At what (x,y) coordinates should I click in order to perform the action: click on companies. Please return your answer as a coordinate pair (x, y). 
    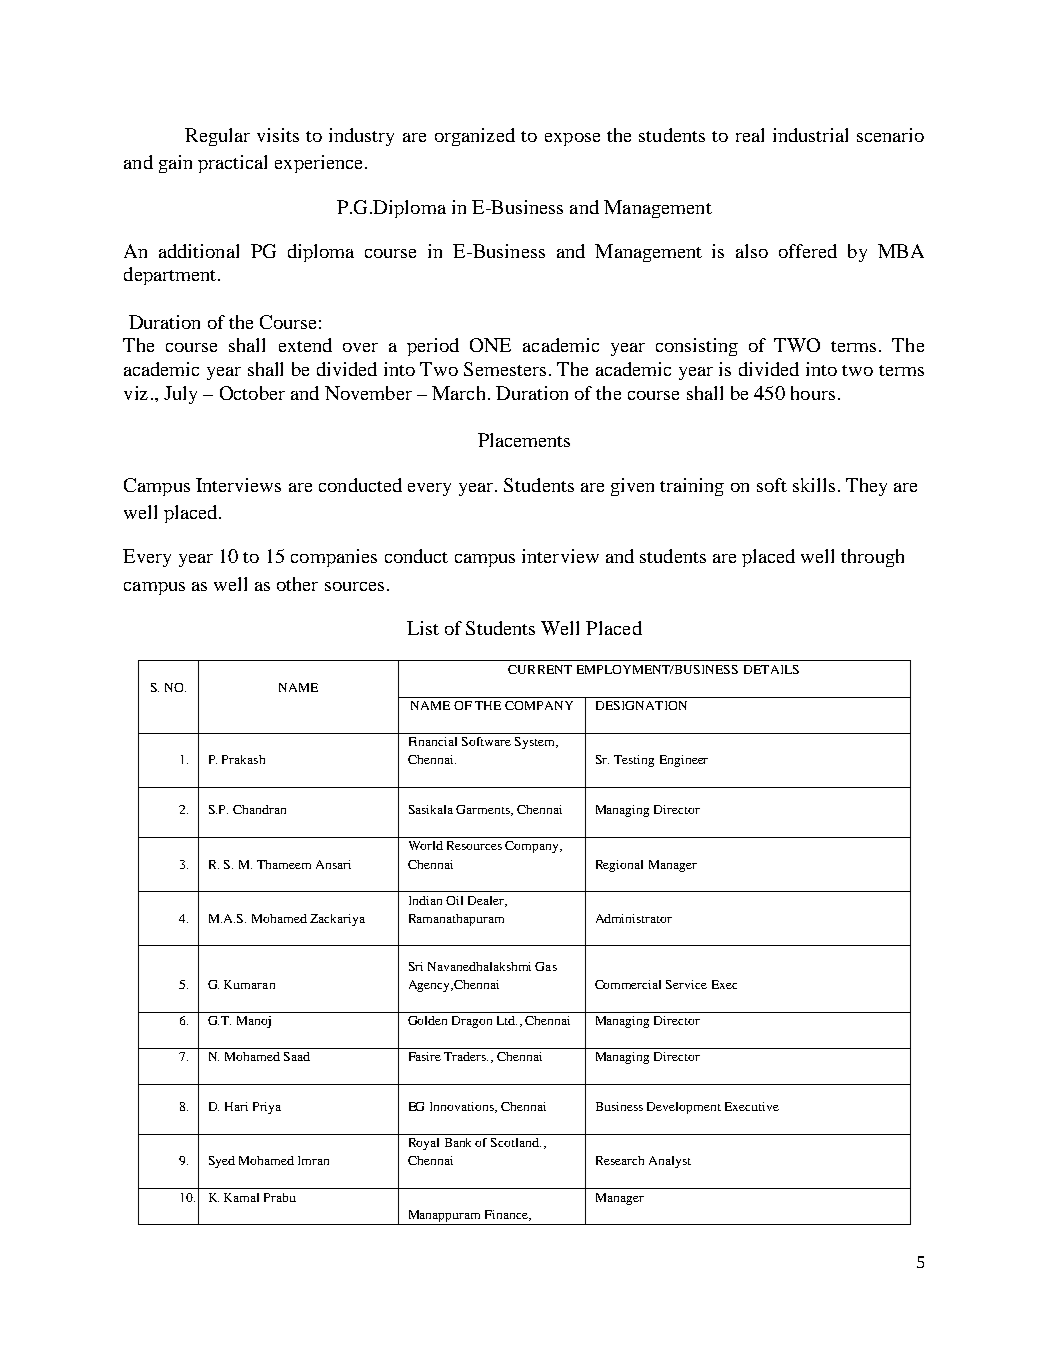
    Looking at the image, I should click on (334, 558).
